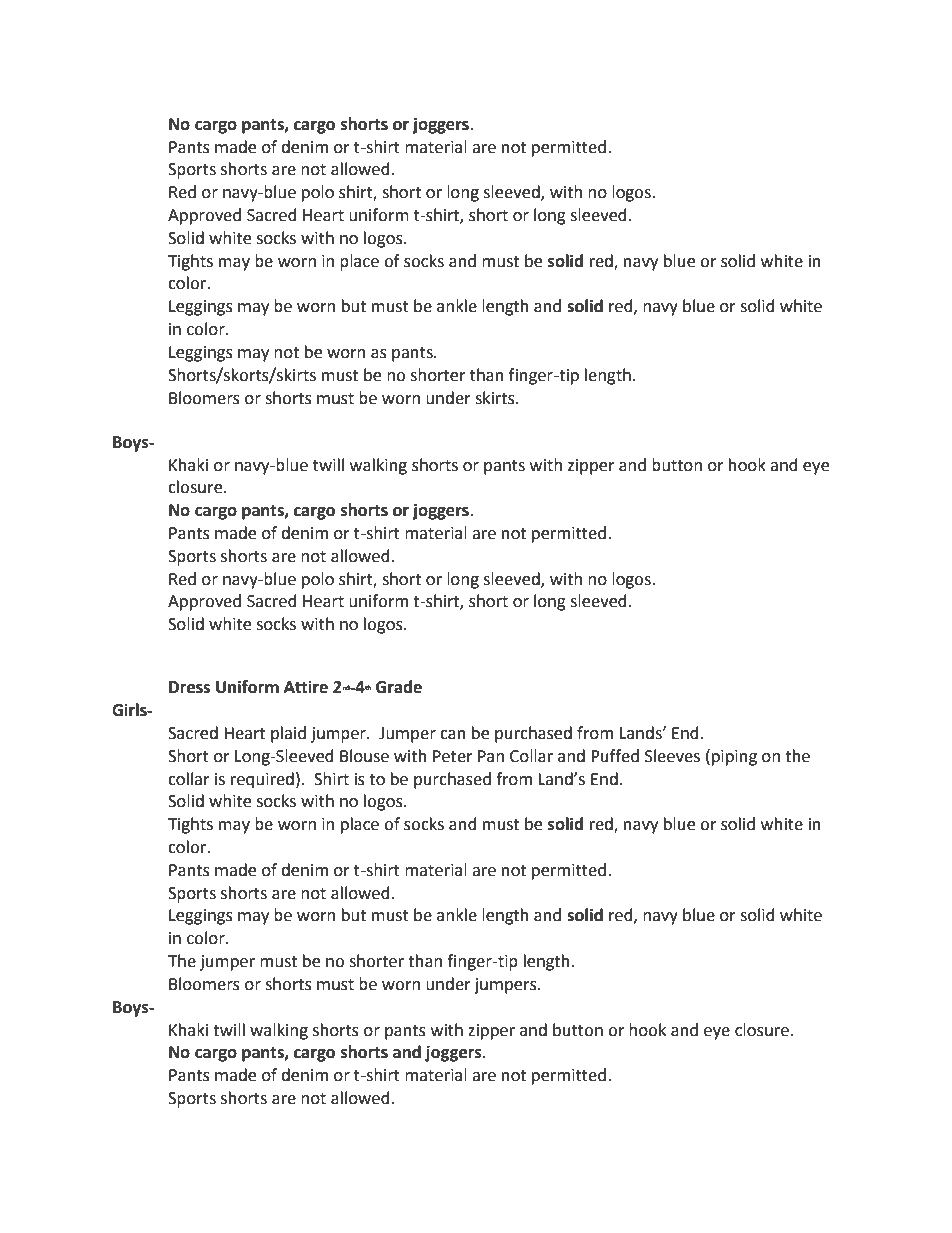  I want to click on required, so click(262, 780).
